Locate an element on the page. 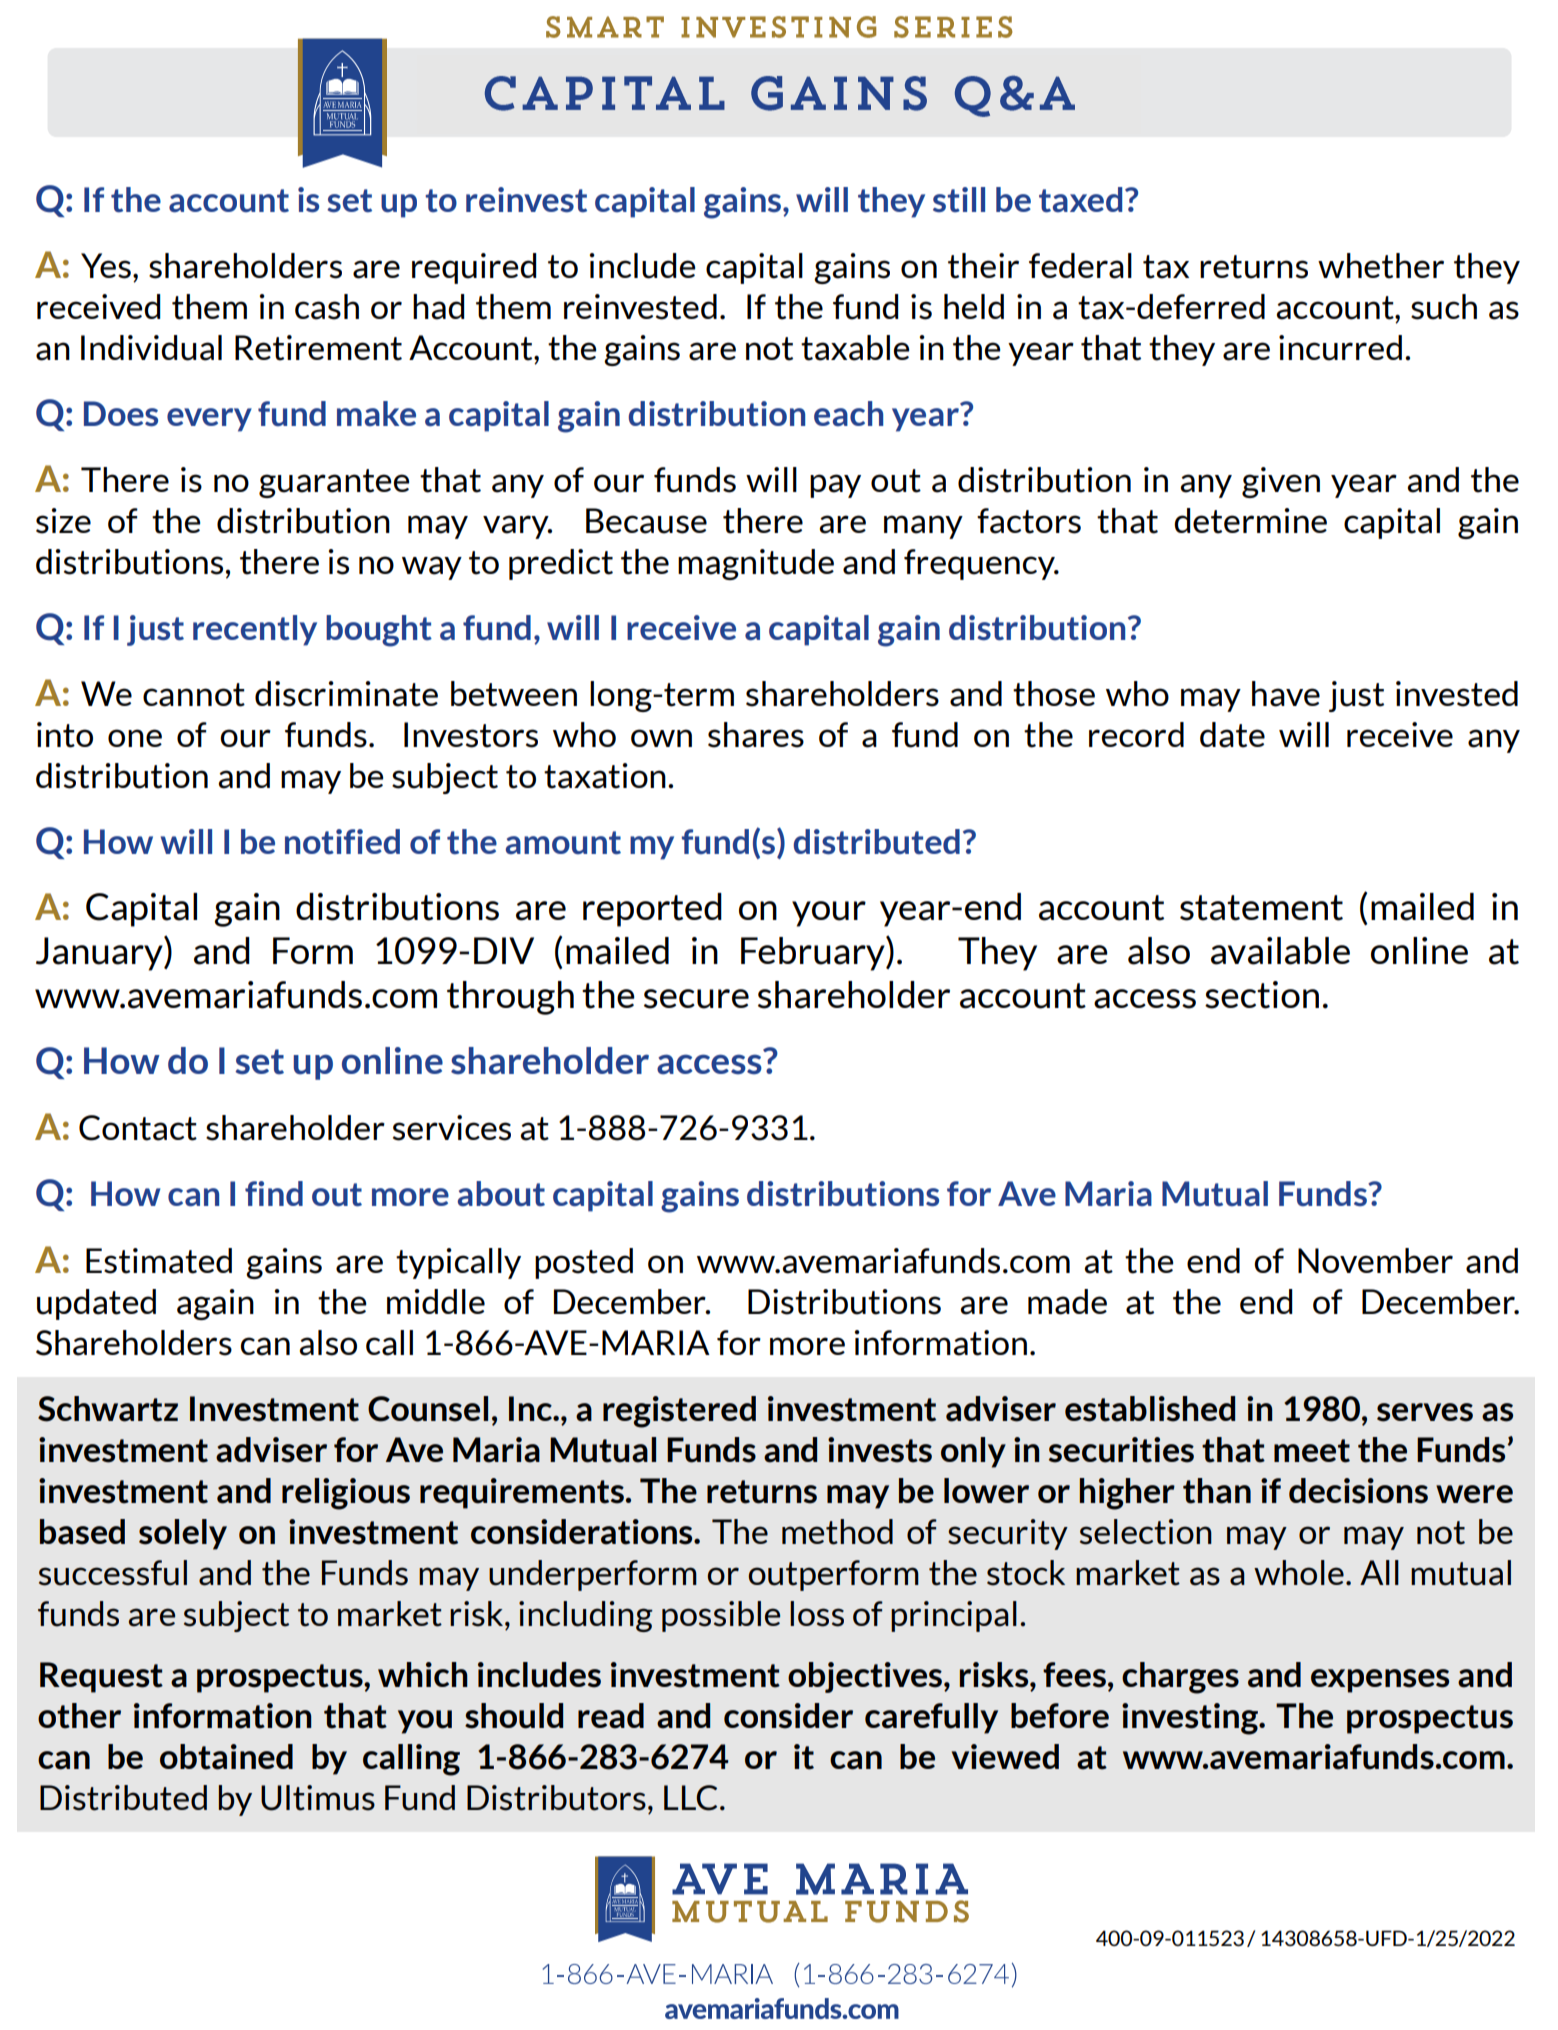 This page has height=2030, width=1558. Yes is located at coordinates (106, 266).
